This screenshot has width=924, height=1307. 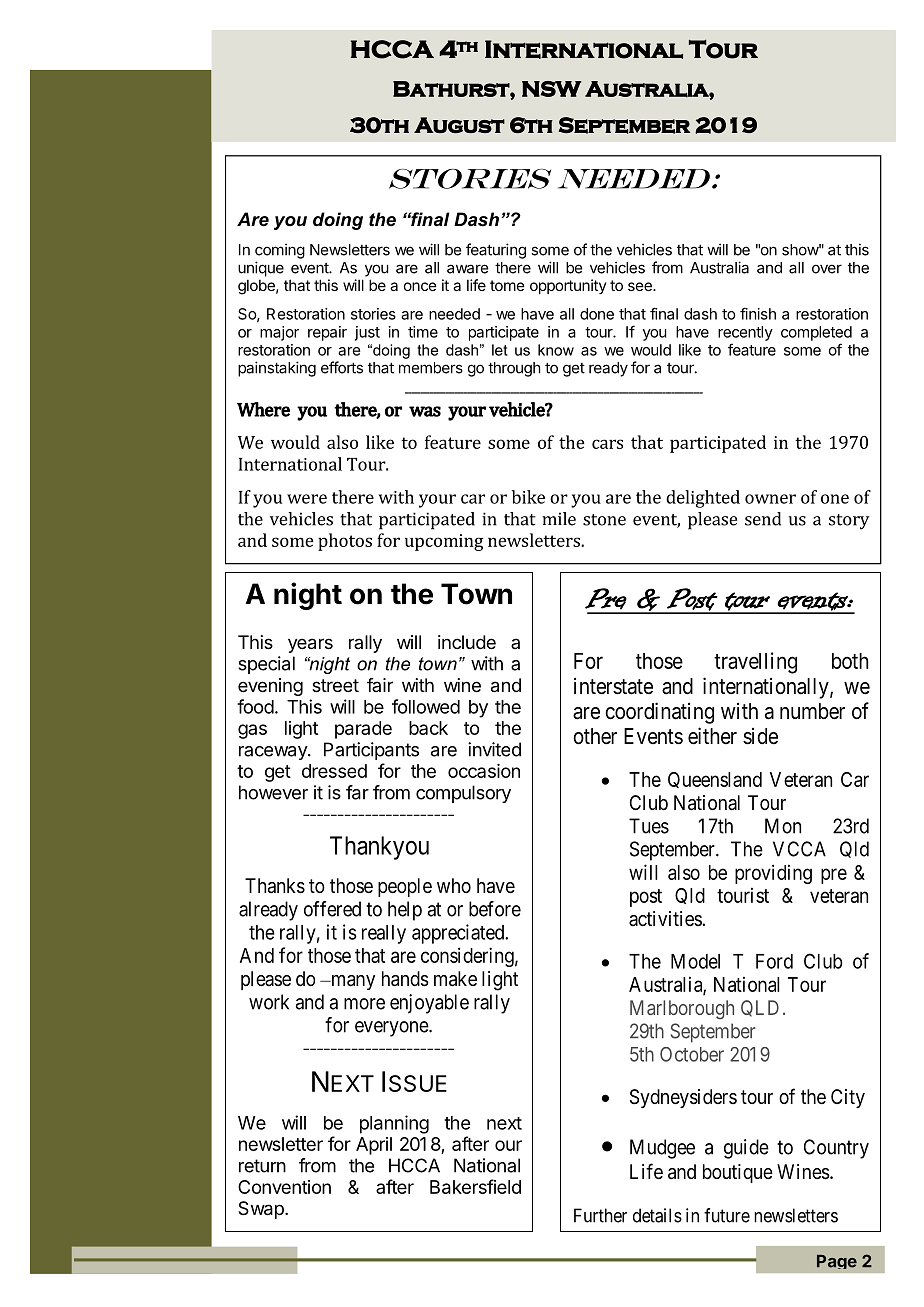 What do you see at coordinates (770, 499) in the screenshot?
I see `owner` at bounding box center [770, 499].
